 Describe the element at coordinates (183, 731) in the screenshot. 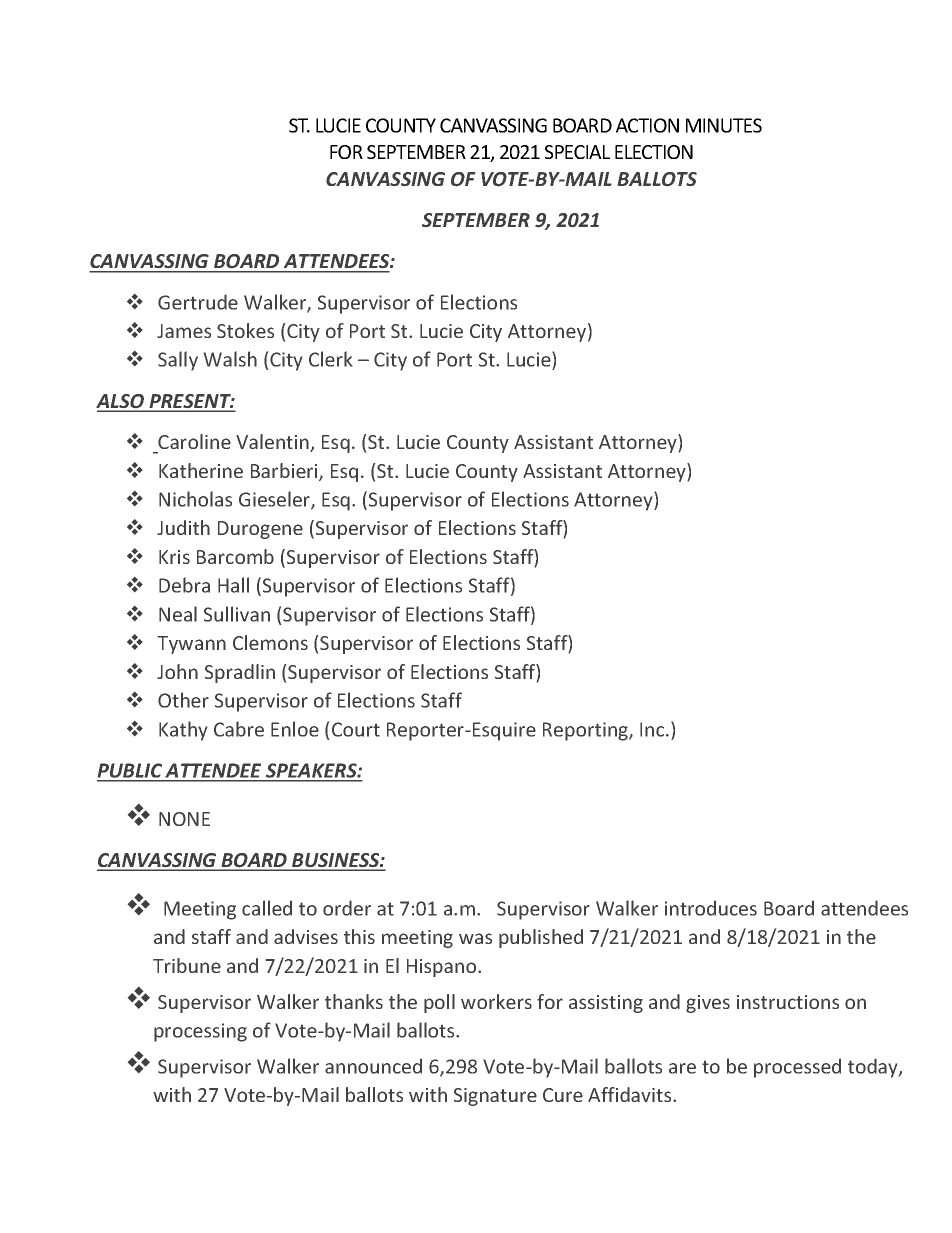

I see `Kathy` at that location.
